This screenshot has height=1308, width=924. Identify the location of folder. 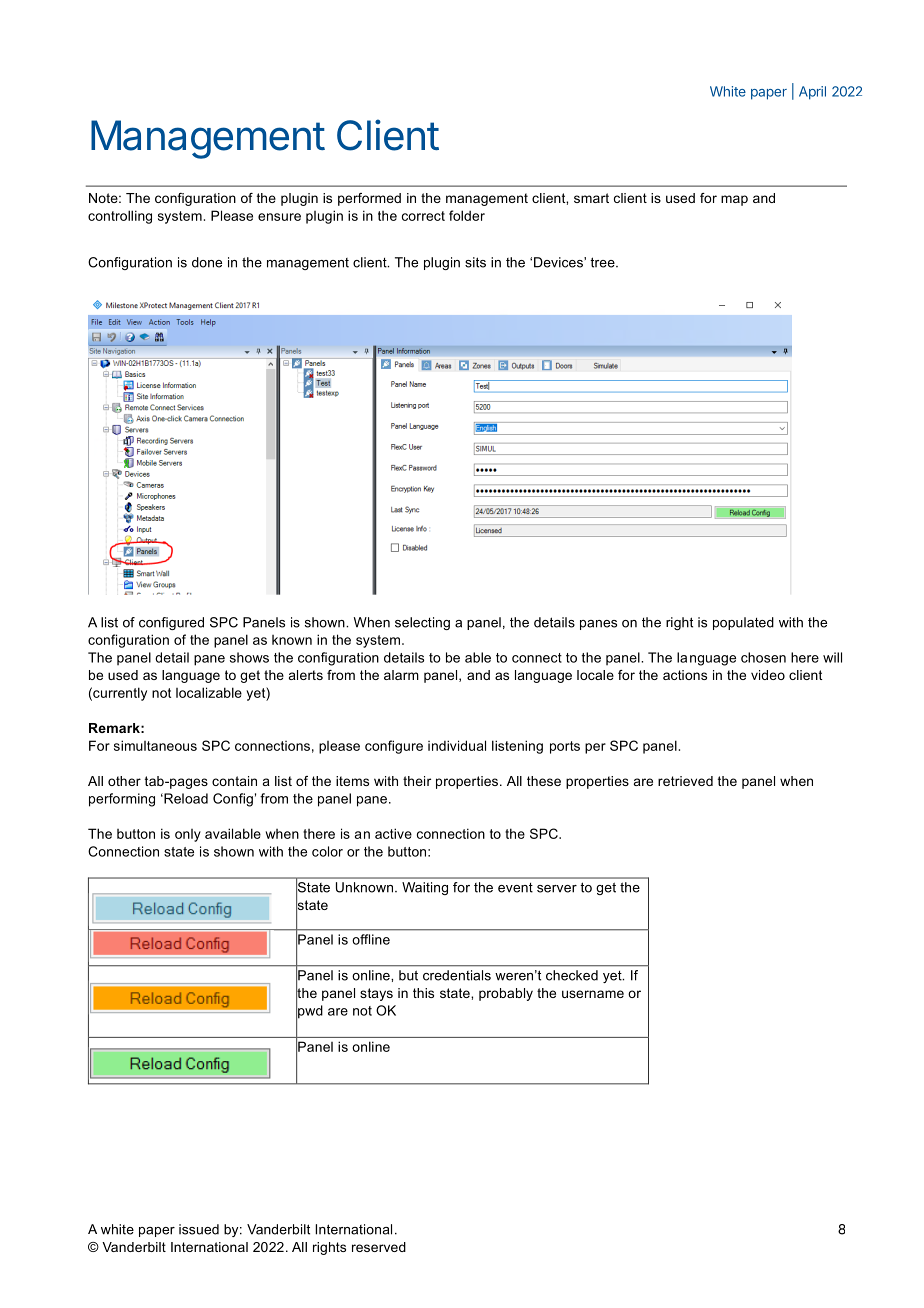
(467, 215).
